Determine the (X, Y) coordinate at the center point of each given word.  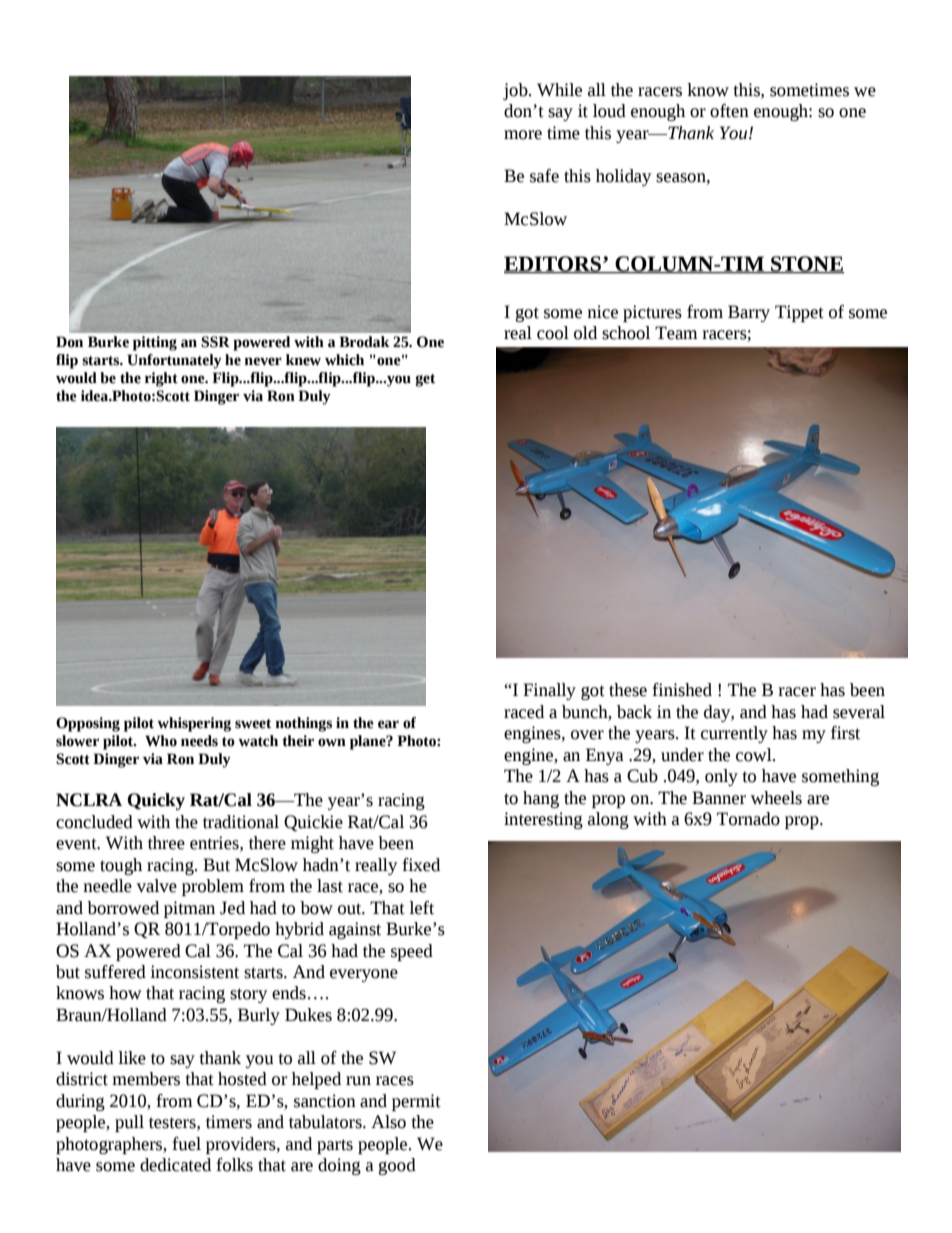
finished (682, 690)
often (729, 111)
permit (416, 1102)
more (523, 135)
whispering (194, 724)
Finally (549, 691)
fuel (186, 1144)
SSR (215, 342)
